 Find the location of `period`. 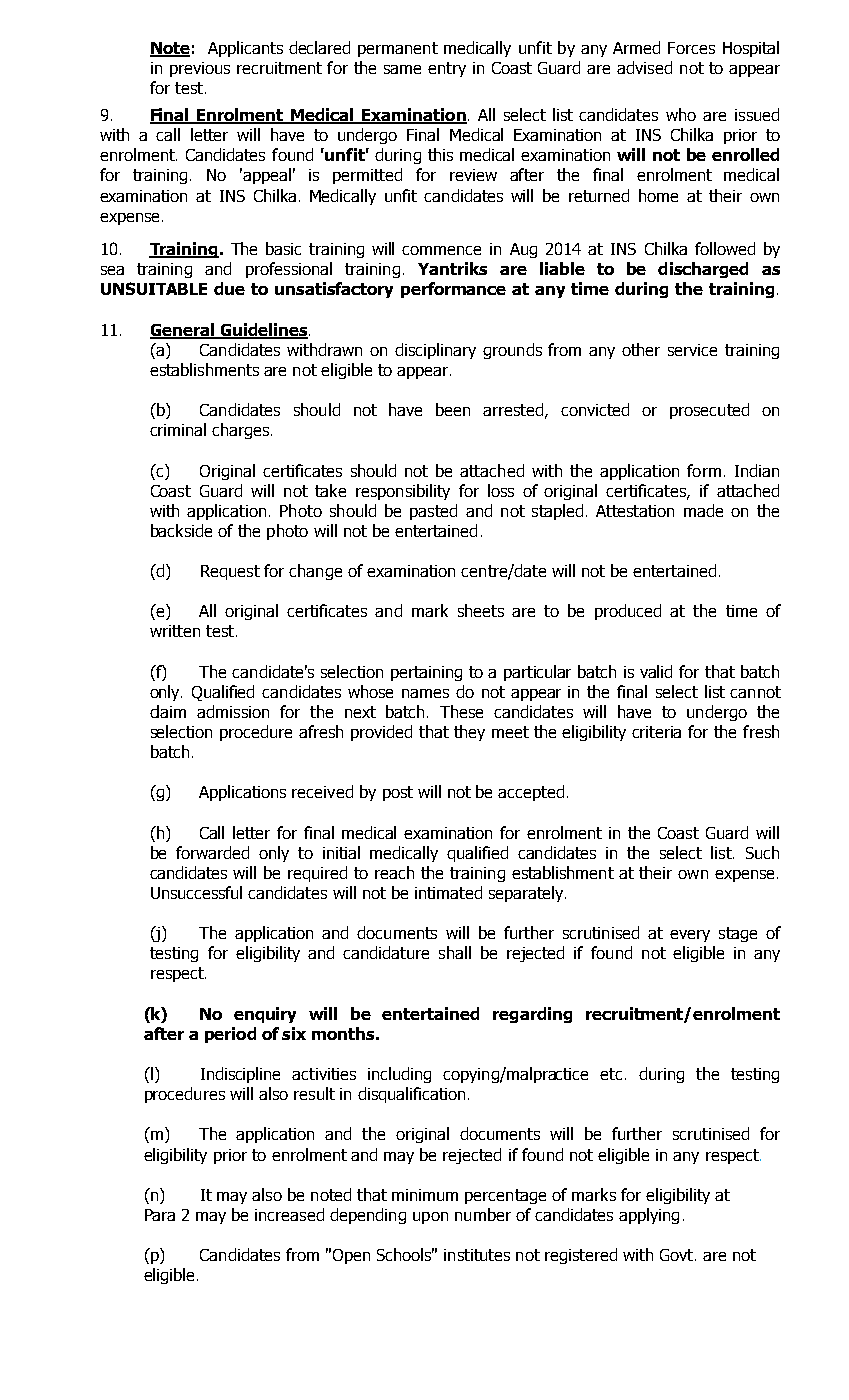

period is located at coordinates (230, 1035).
